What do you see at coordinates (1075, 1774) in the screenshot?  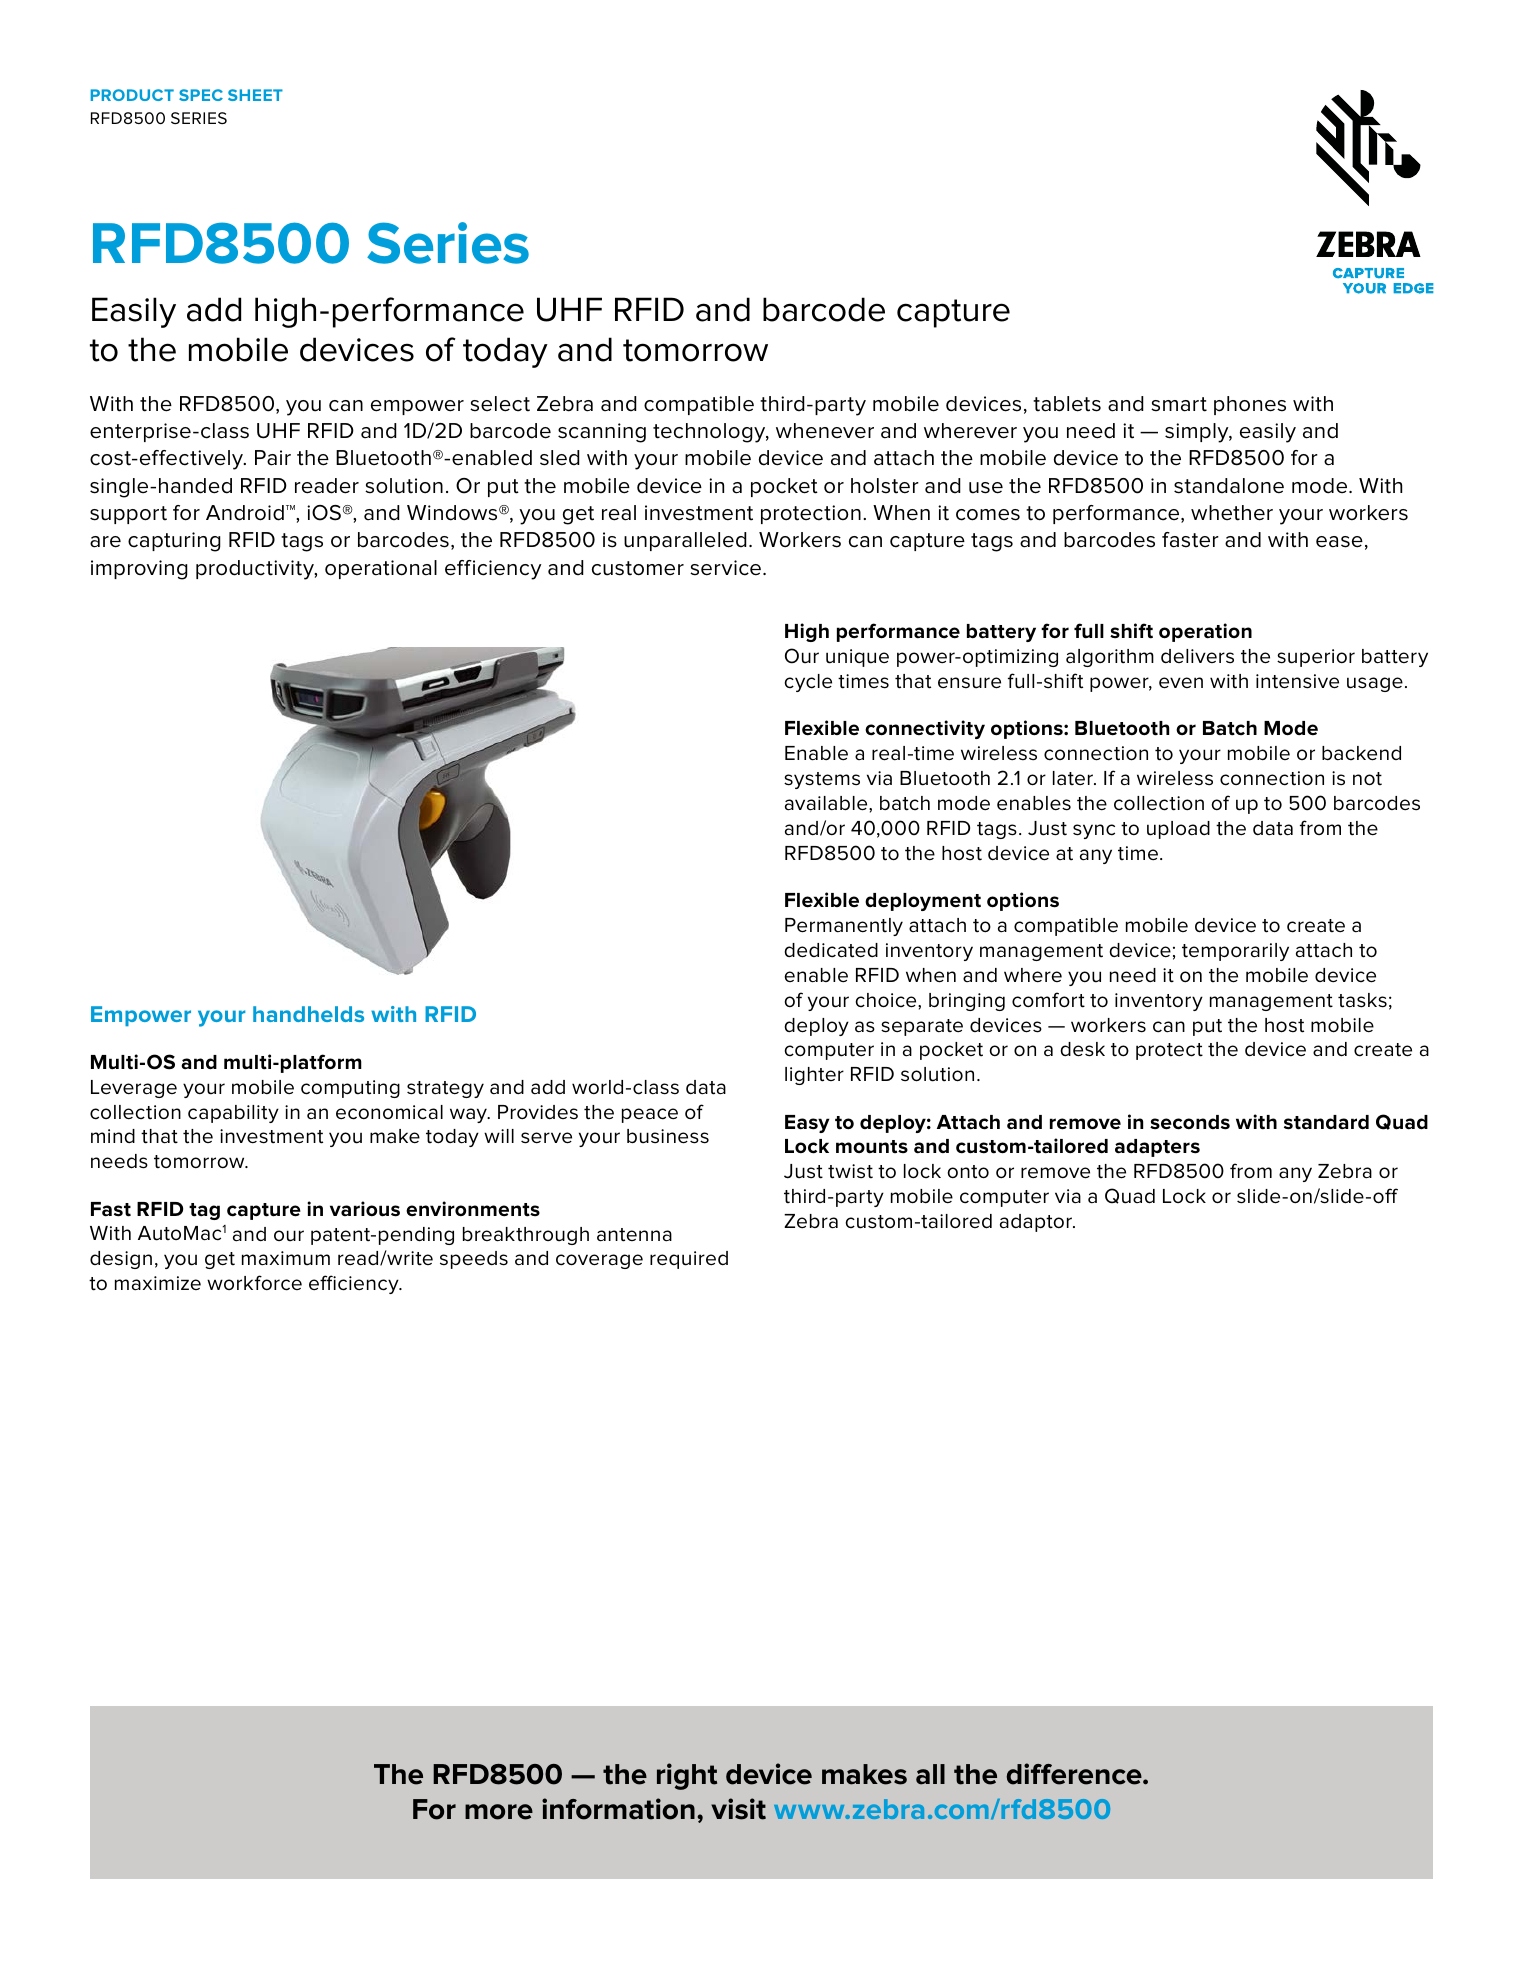 I see `difference` at bounding box center [1075, 1774].
